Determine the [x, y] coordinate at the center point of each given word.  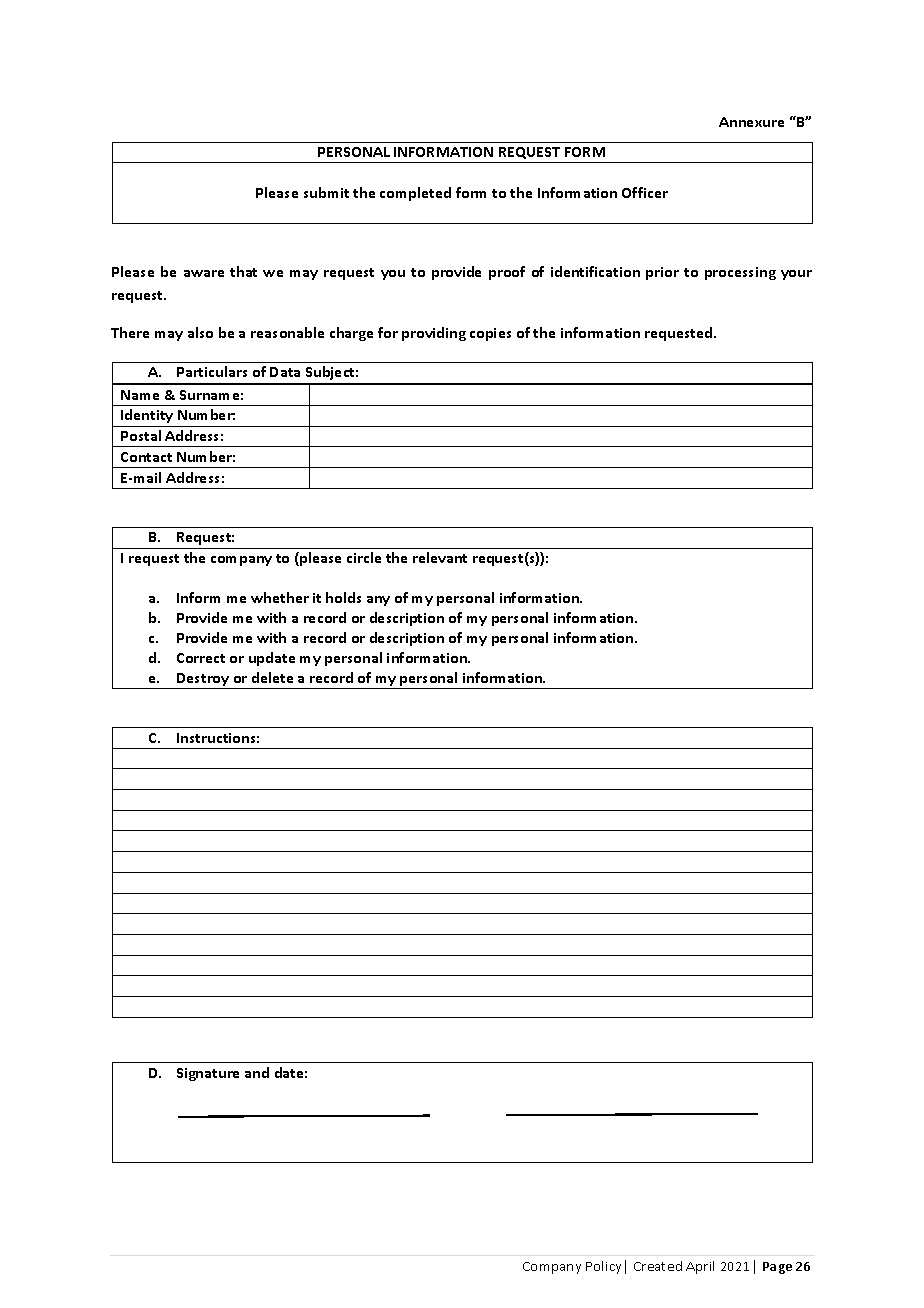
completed [415, 194]
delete [272, 677]
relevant [440, 557]
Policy [603, 1267]
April [700, 1267]
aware [204, 273]
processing [740, 273]
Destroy [203, 681]
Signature [208, 1074]
